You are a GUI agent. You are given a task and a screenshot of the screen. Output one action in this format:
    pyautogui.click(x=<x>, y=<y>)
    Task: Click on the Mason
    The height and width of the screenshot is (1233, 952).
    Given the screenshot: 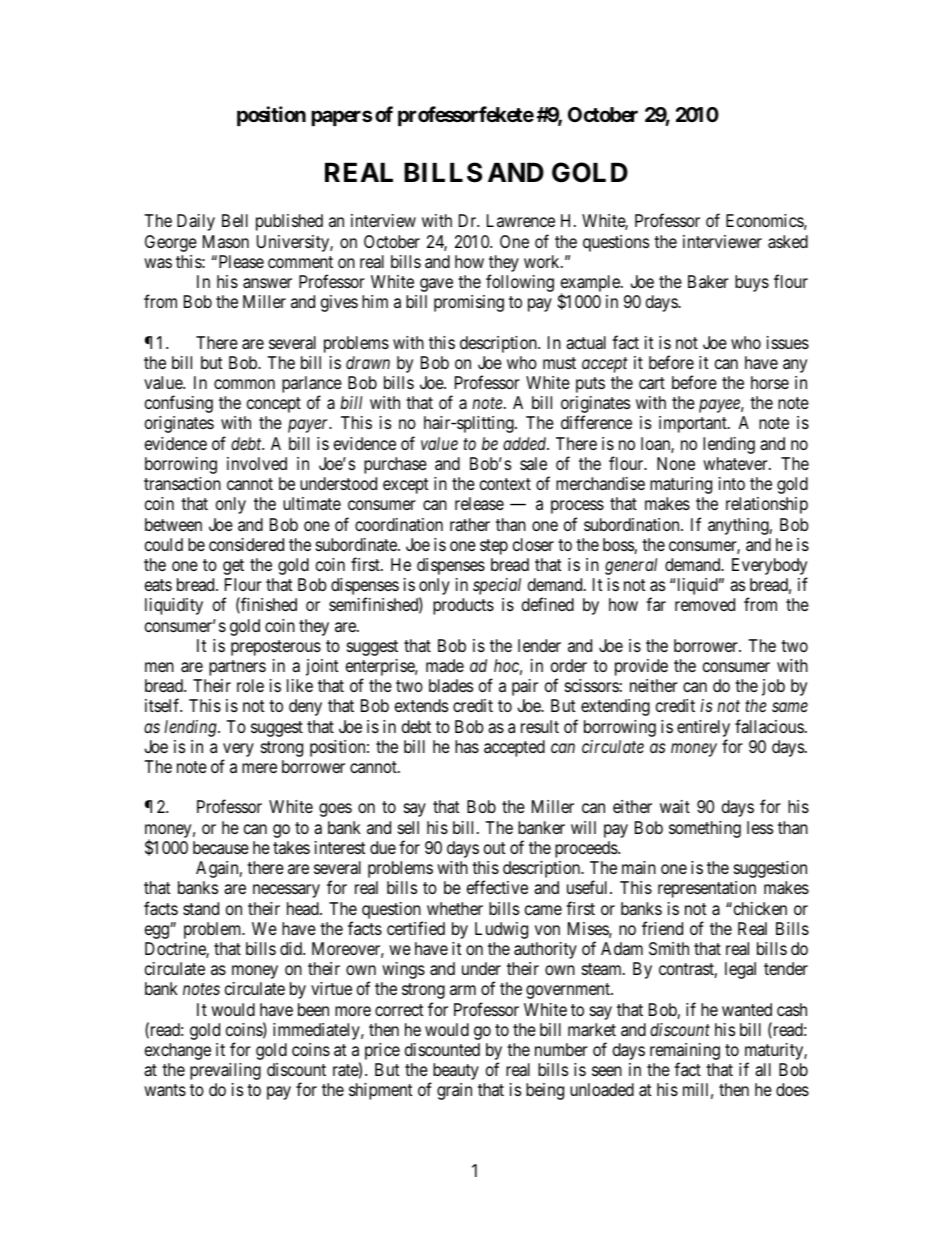 What is the action you would take?
    pyautogui.click(x=226, y=241)
